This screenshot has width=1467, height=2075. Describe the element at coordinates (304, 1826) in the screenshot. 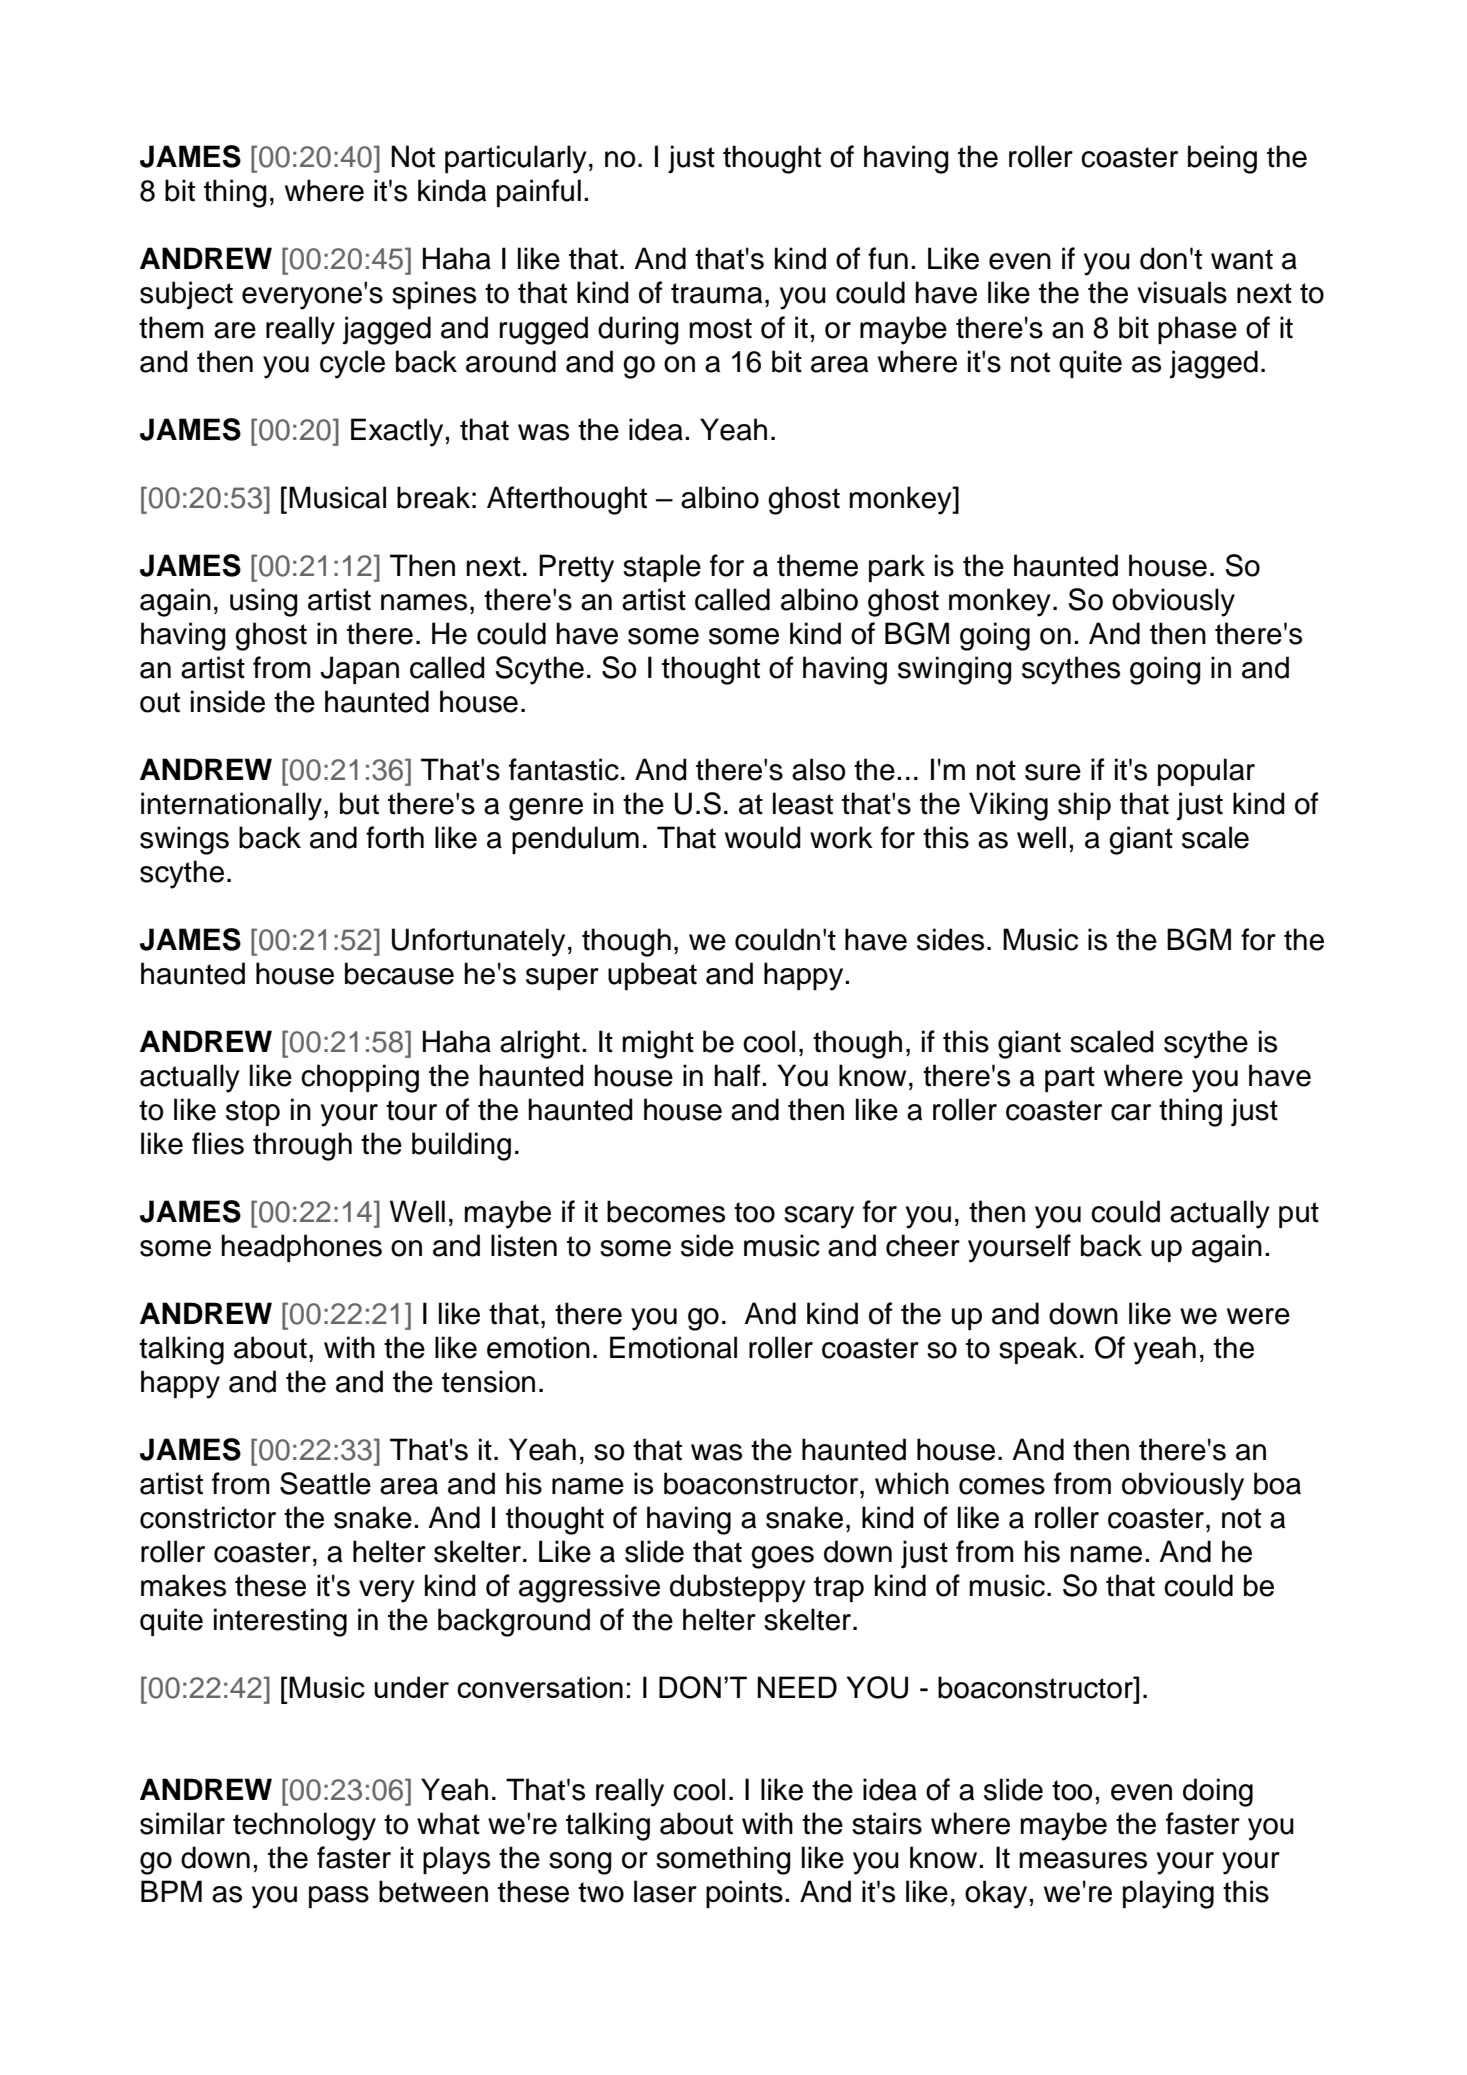

I see `technology` at that location.
